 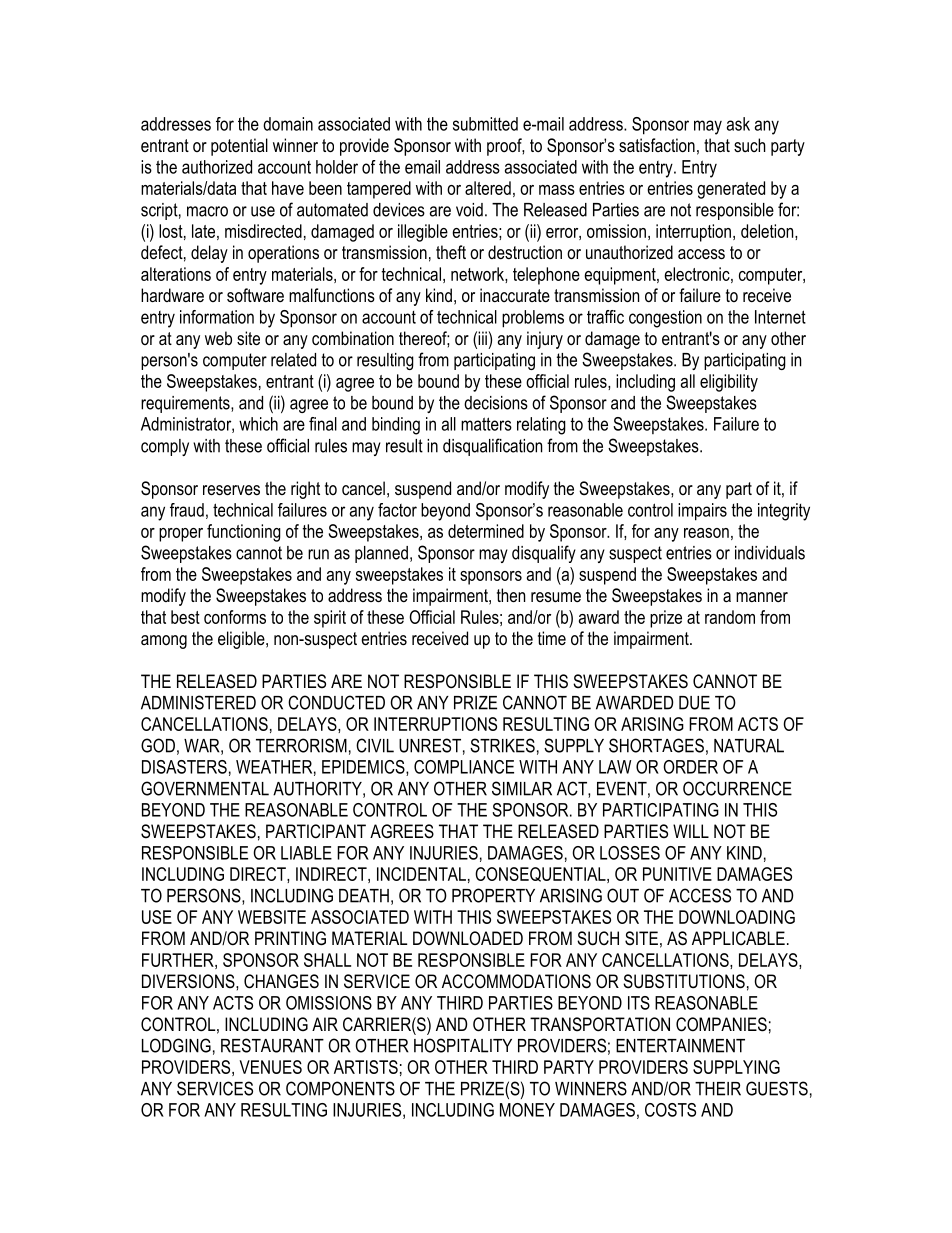 What do you see at coordinates (690, 767) in the document?
I see `ORDER` at bounding box center [690, 767].
